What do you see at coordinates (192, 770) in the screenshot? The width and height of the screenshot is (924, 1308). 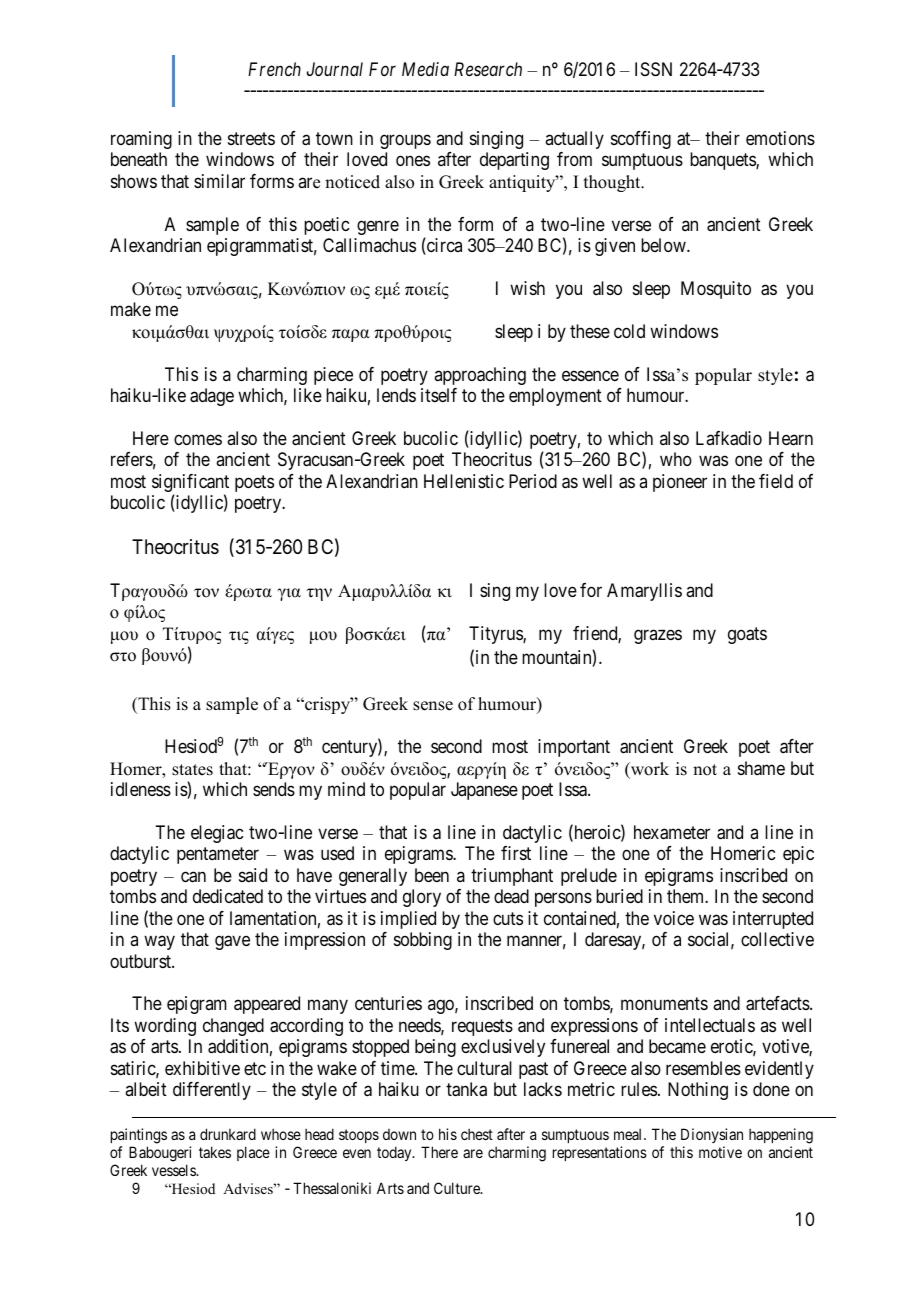 I see `states` at bounding box center [192, 770].
